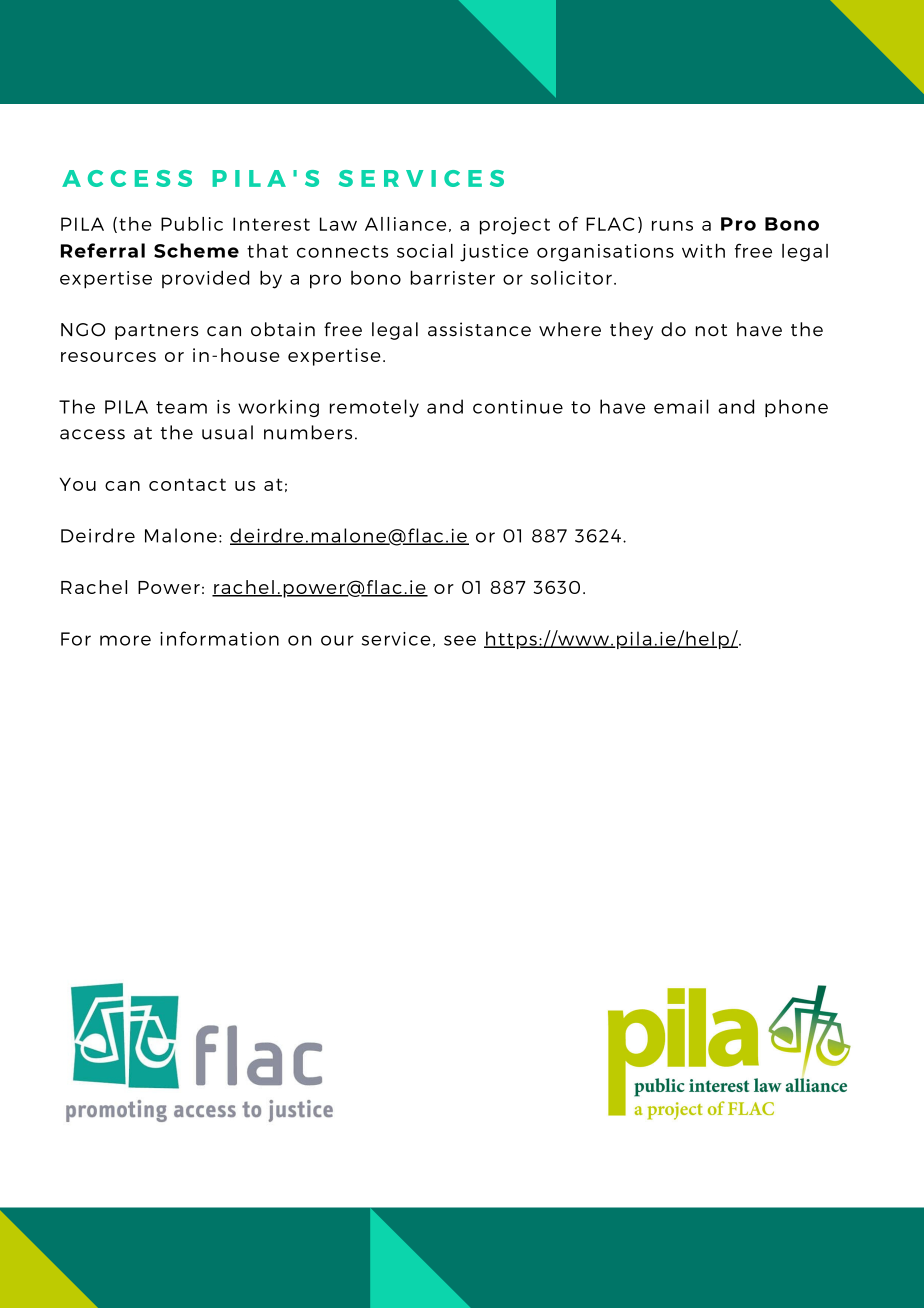 The height and width of the image is (1308, 924). What do you see at coordinates (108, 357) in the image?
I see `resources` at bounding box center [108, 357].
